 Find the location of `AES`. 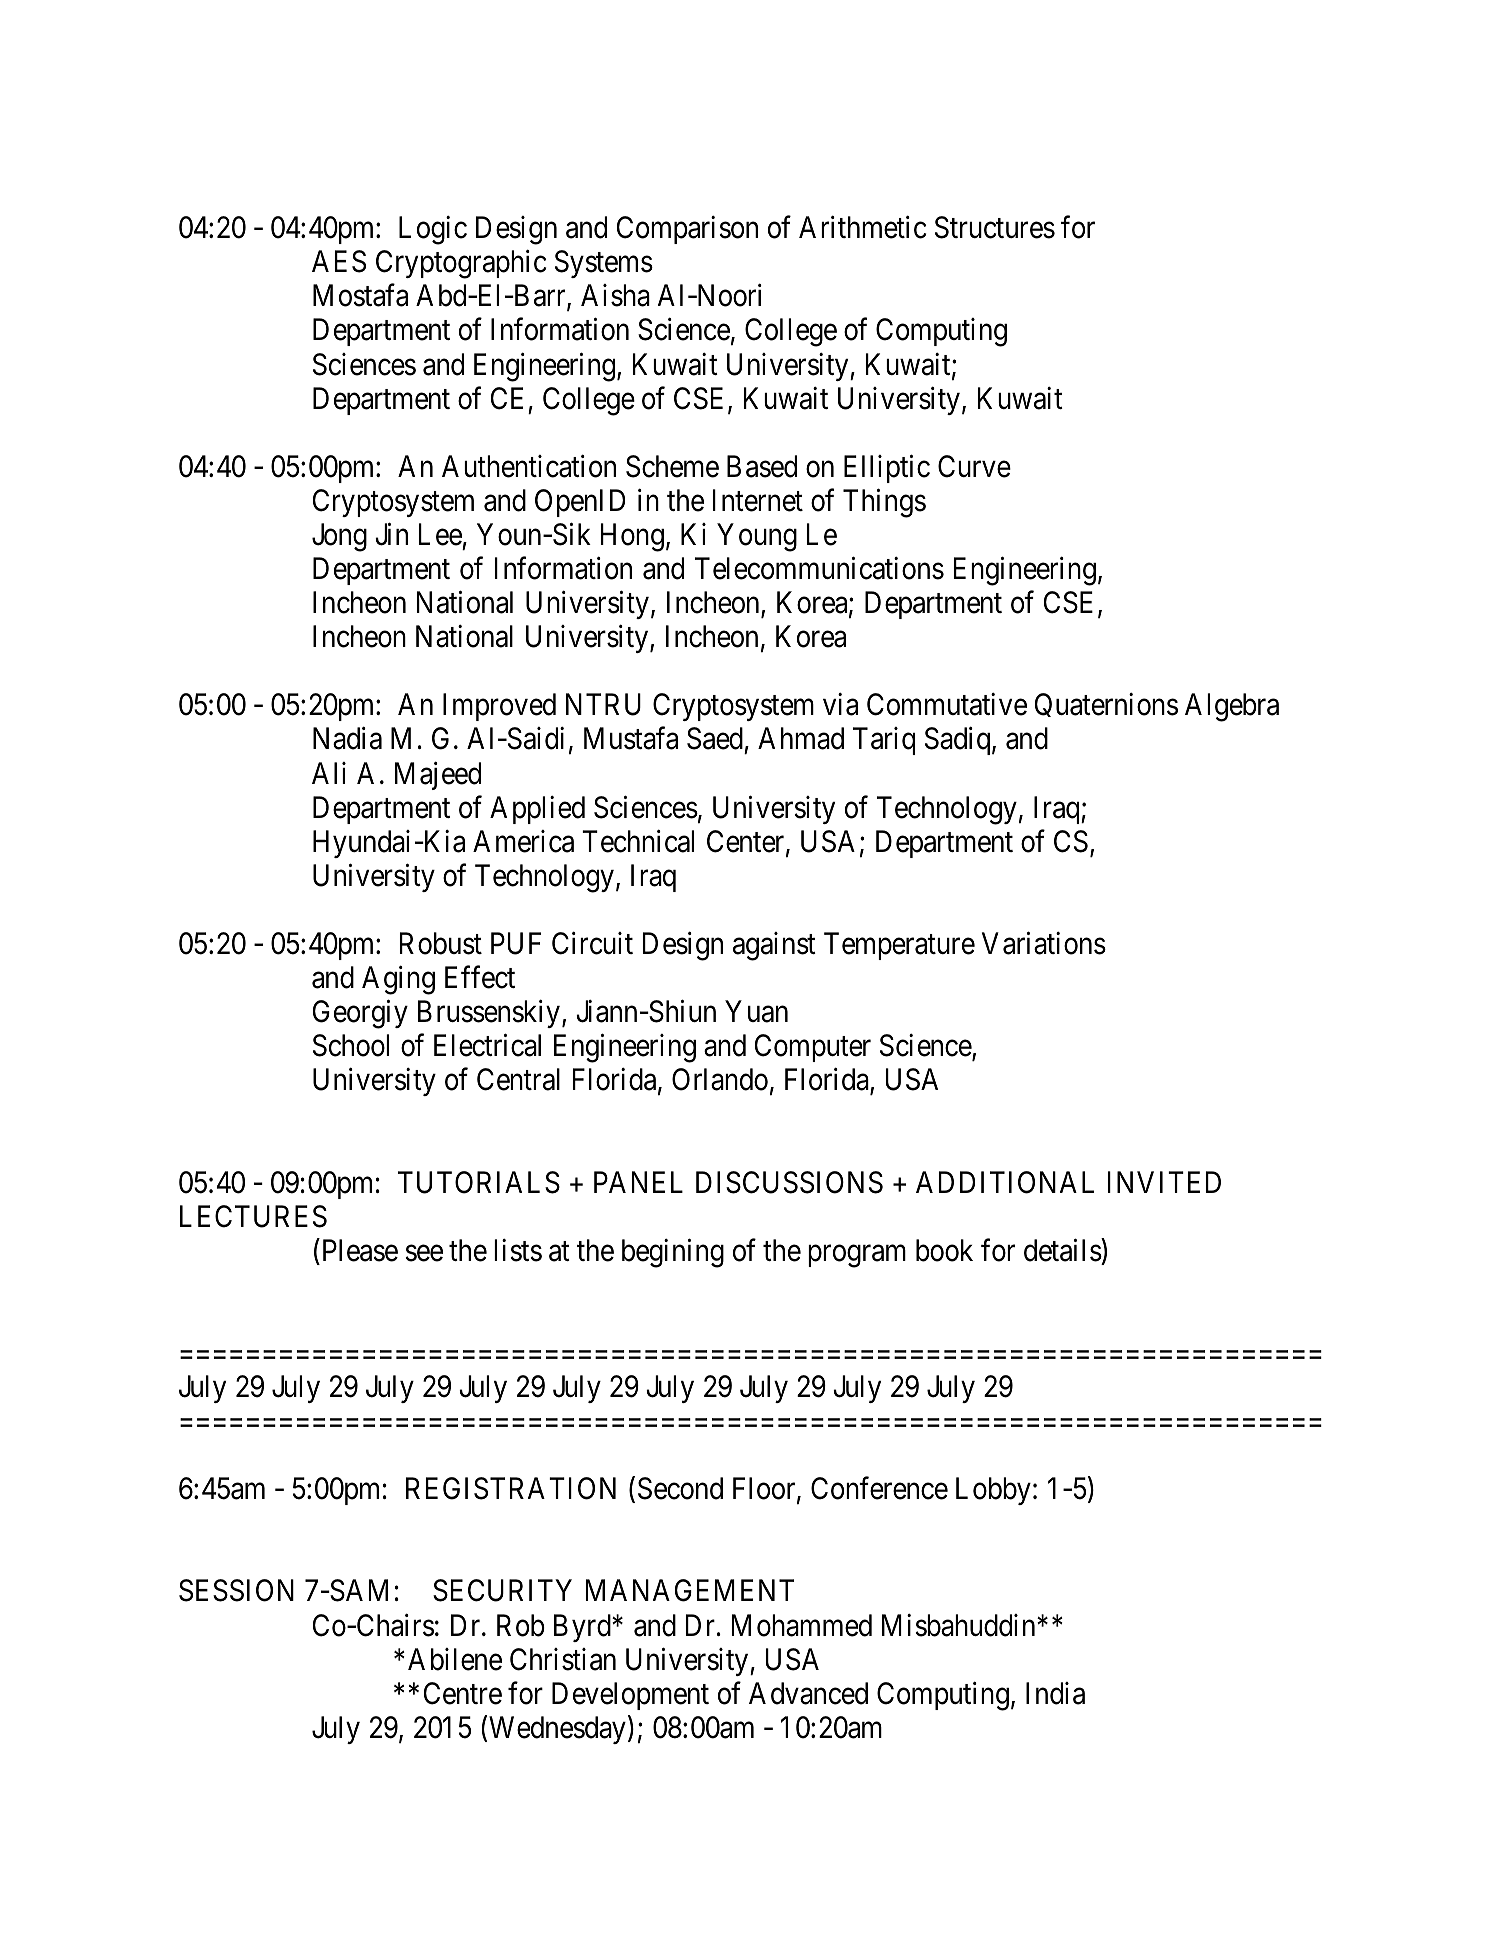

AES is located at coordinates (339, 261).
